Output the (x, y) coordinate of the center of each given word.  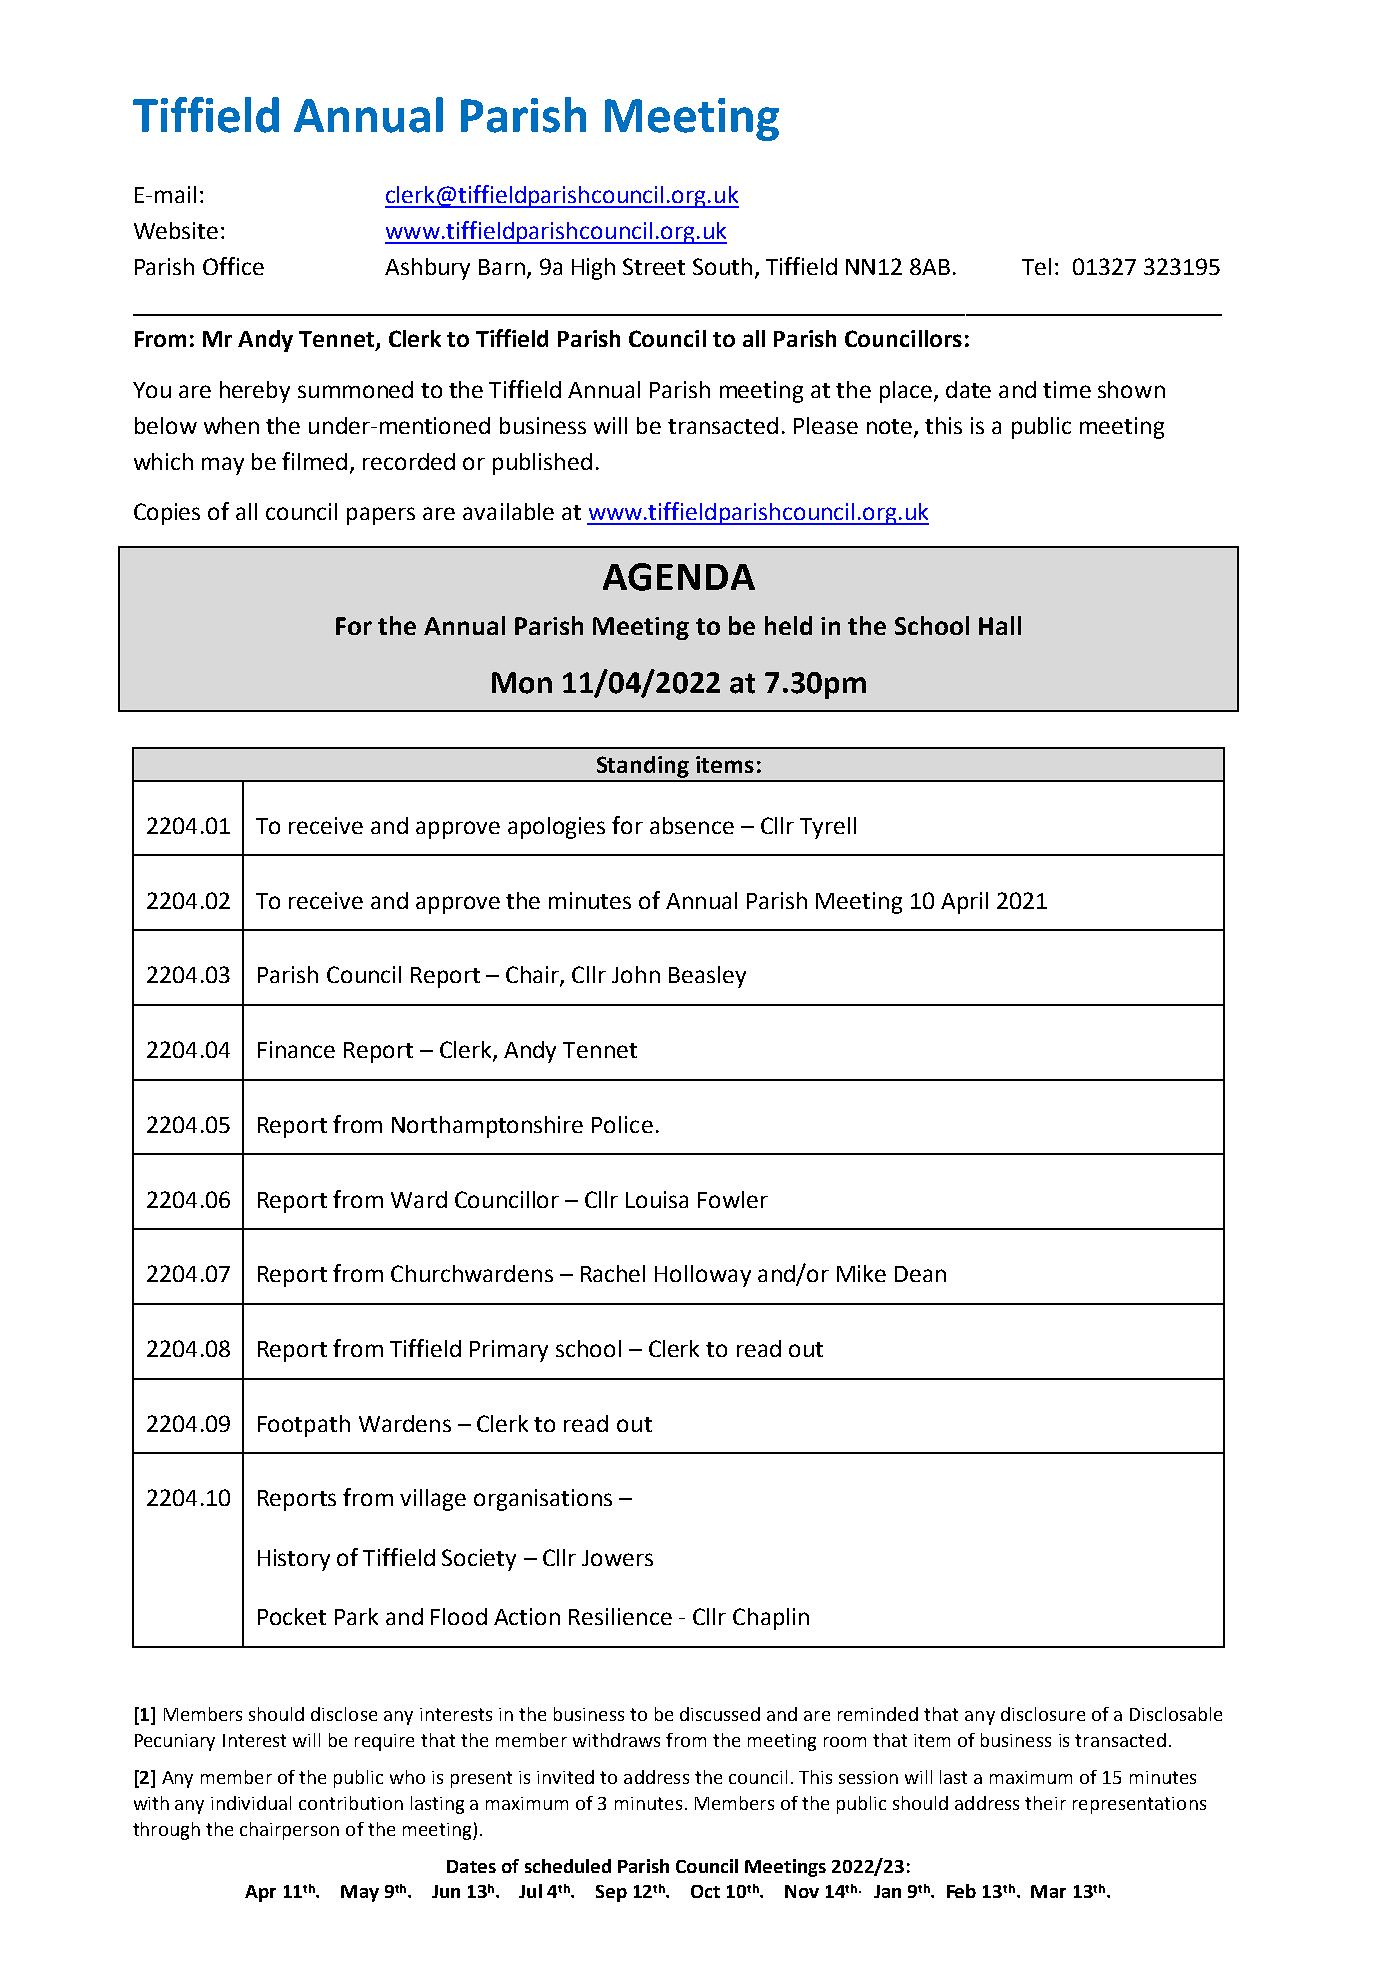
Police (622, 1124)
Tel (1036, 266)
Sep (611, 1893)
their (1045, 1803)
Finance (296, 1049)
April (964, 903)
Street (654, 266)
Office (233, 266)
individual (251, 1803)
